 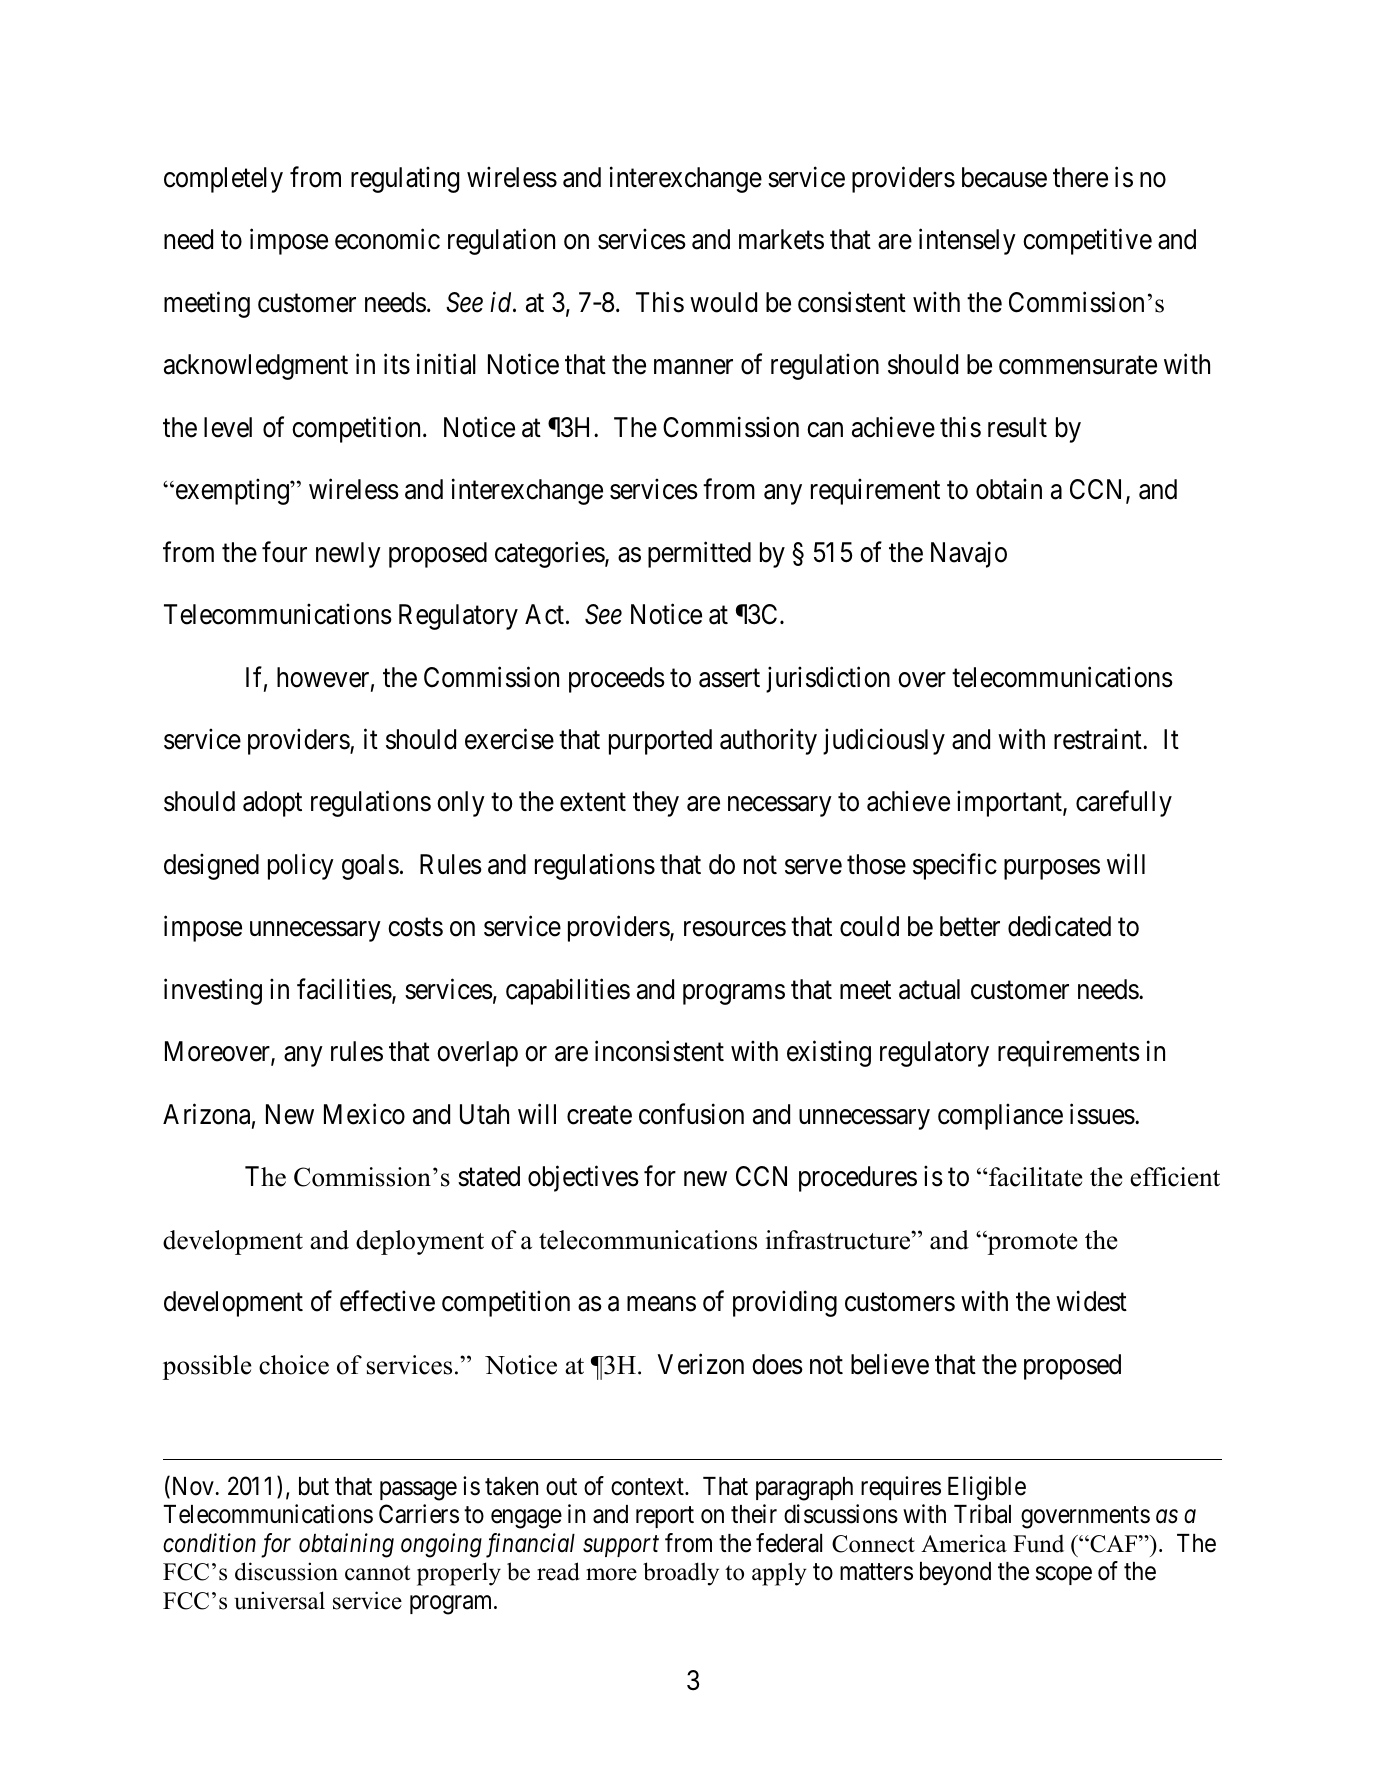 What do you see at coordinates (781, 239) in the document?
I see `markets` at bounding box center [781, 239].
